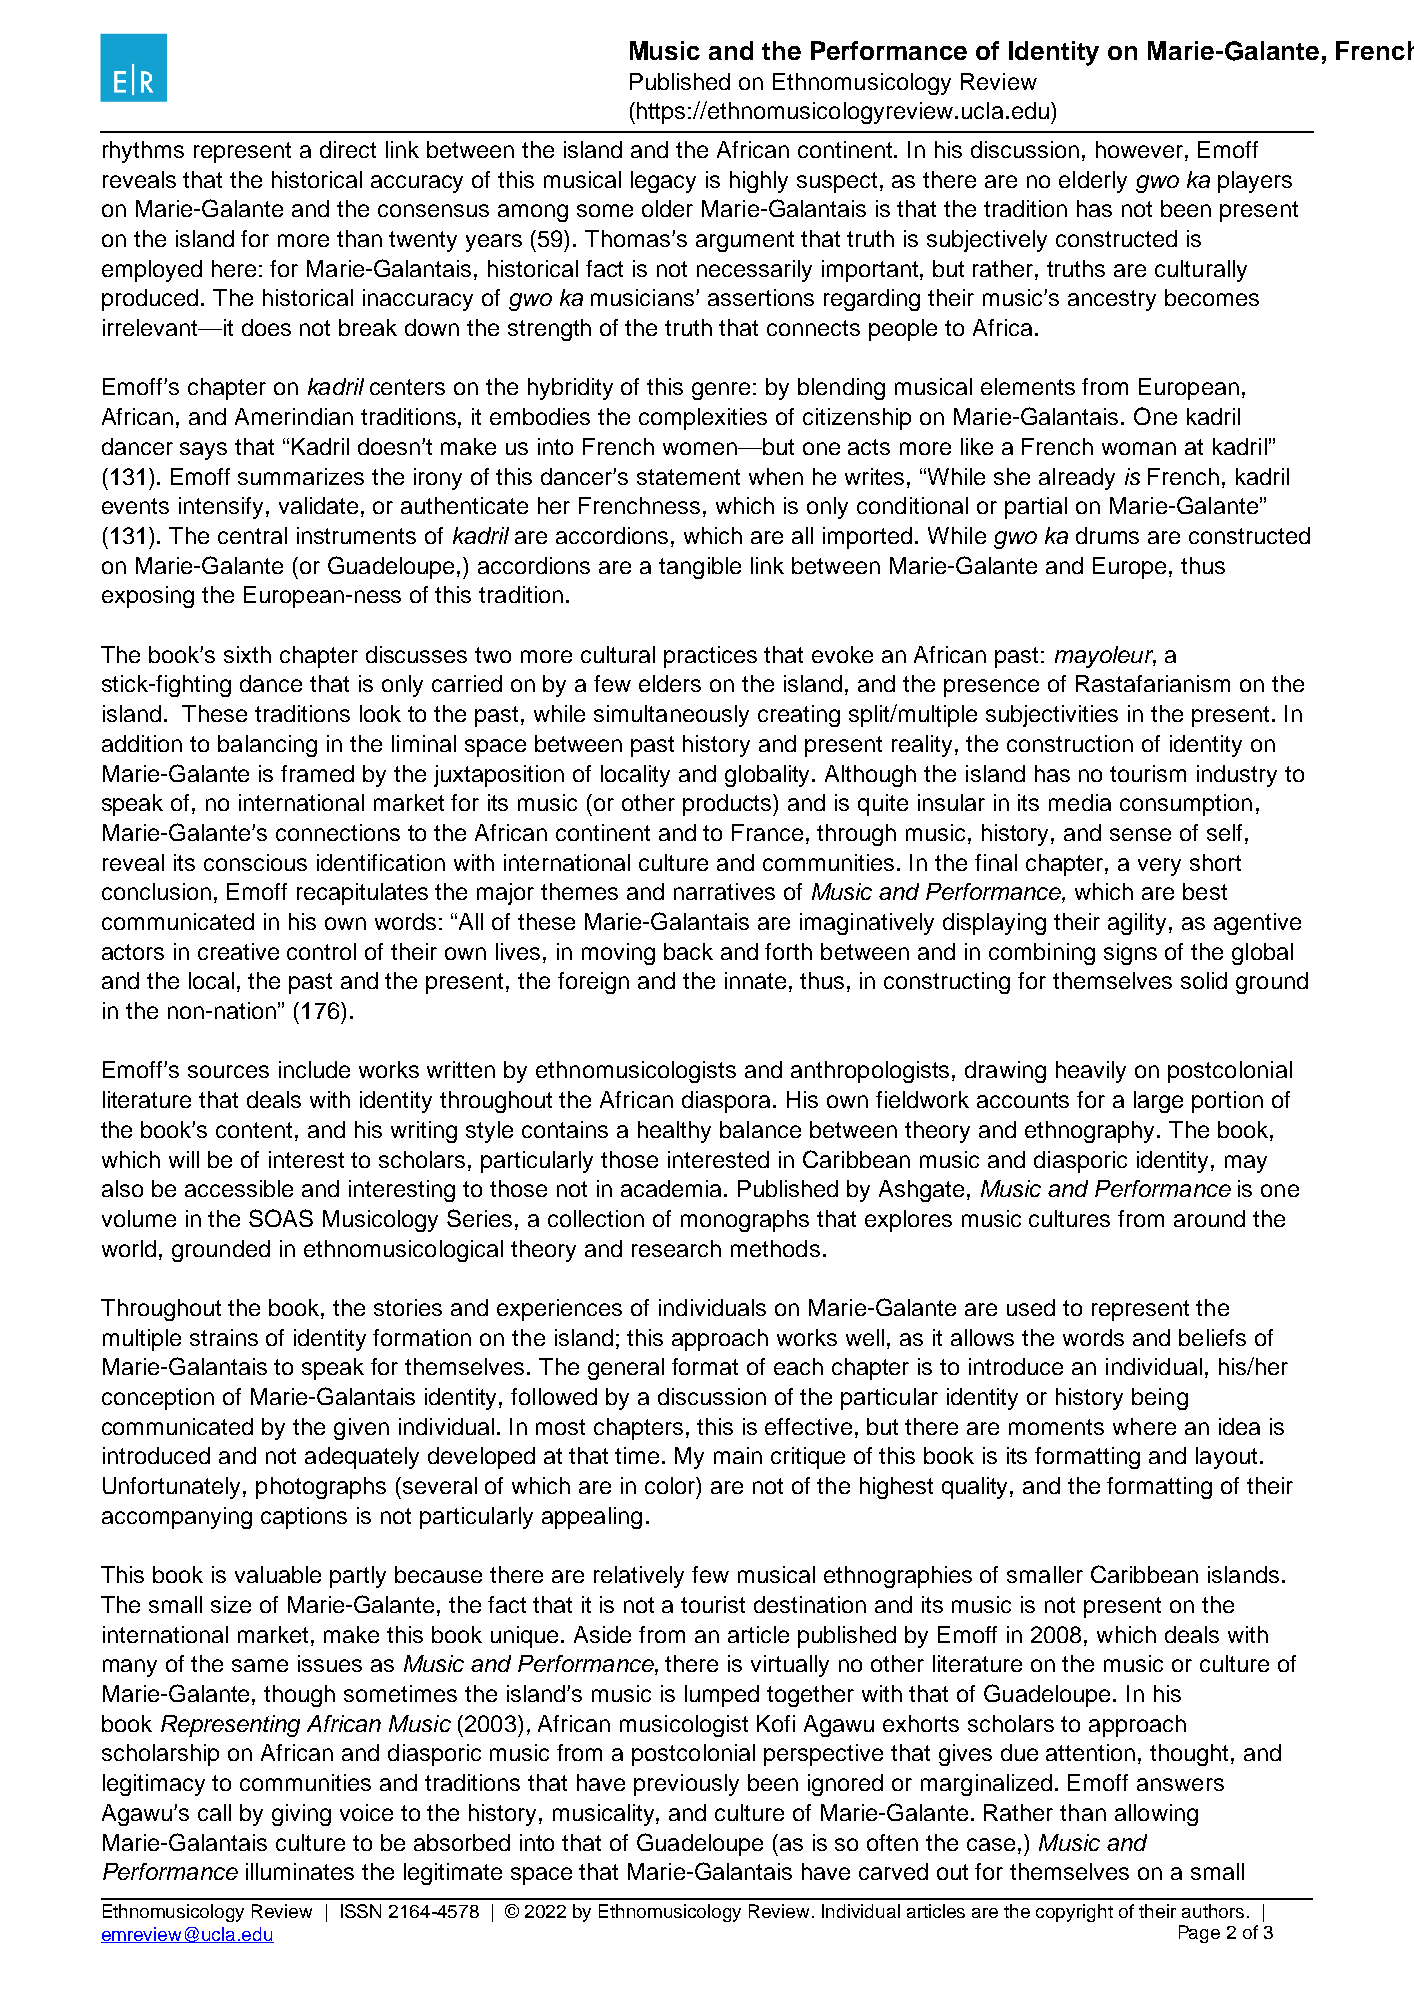  I want to click on copyright, so click(1074, 1913).
